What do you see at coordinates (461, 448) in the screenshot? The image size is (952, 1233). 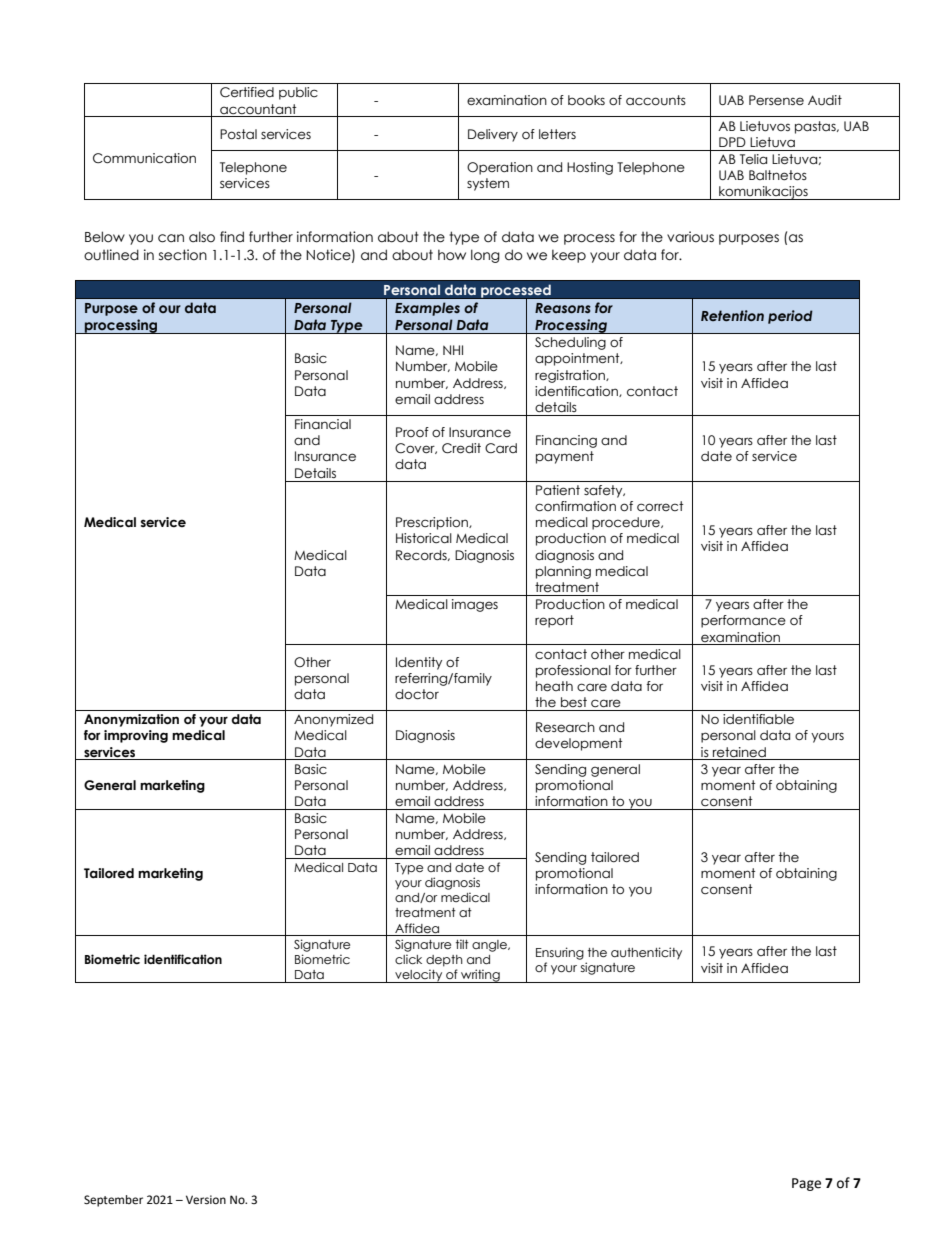 I see `Credit` at bounding box center [461, 448].
